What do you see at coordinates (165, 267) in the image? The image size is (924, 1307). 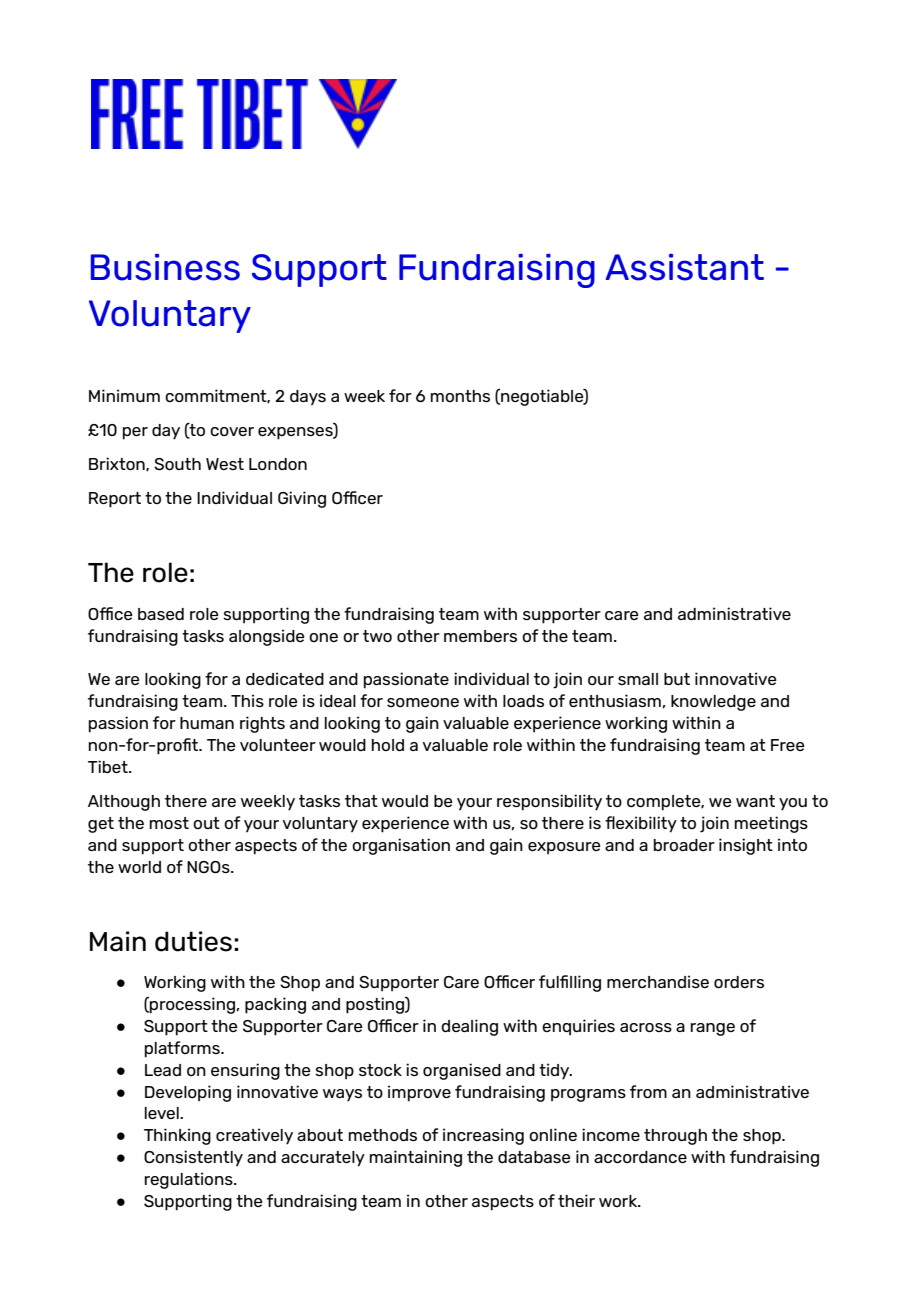 I see `Business` at bounding box center [165, 267].
